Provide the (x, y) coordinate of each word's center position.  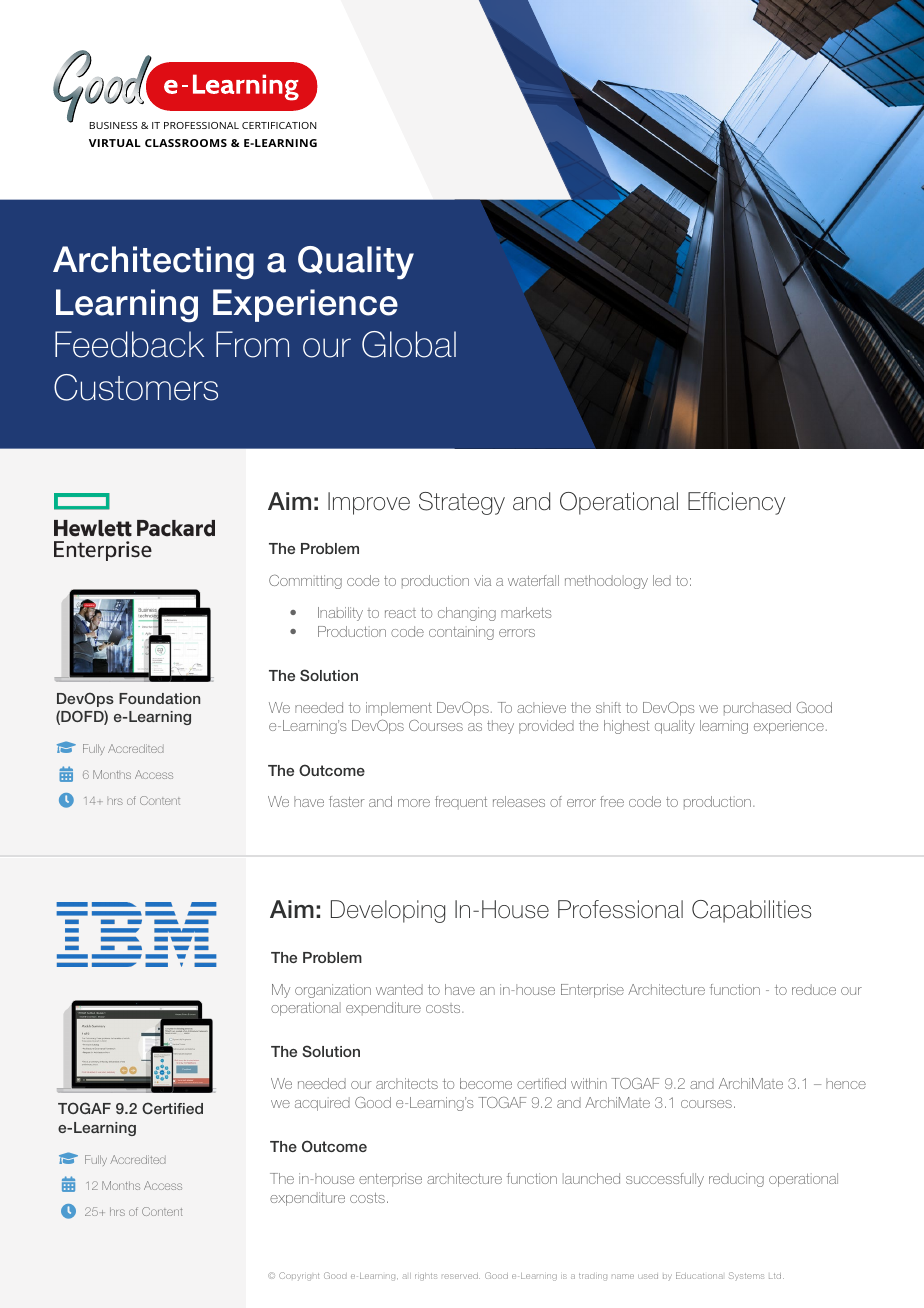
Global (409, 344)
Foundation (159, 698)
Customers (136, 387)
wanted (399, 989)
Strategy (462, 503)
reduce (814, 989)
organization (333, 991)
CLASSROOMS (186, 143)
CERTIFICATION (279, 125)
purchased (757, 708)
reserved (461, 1276)
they (500, 727)
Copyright (299, 1276)
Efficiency (736, 503)
